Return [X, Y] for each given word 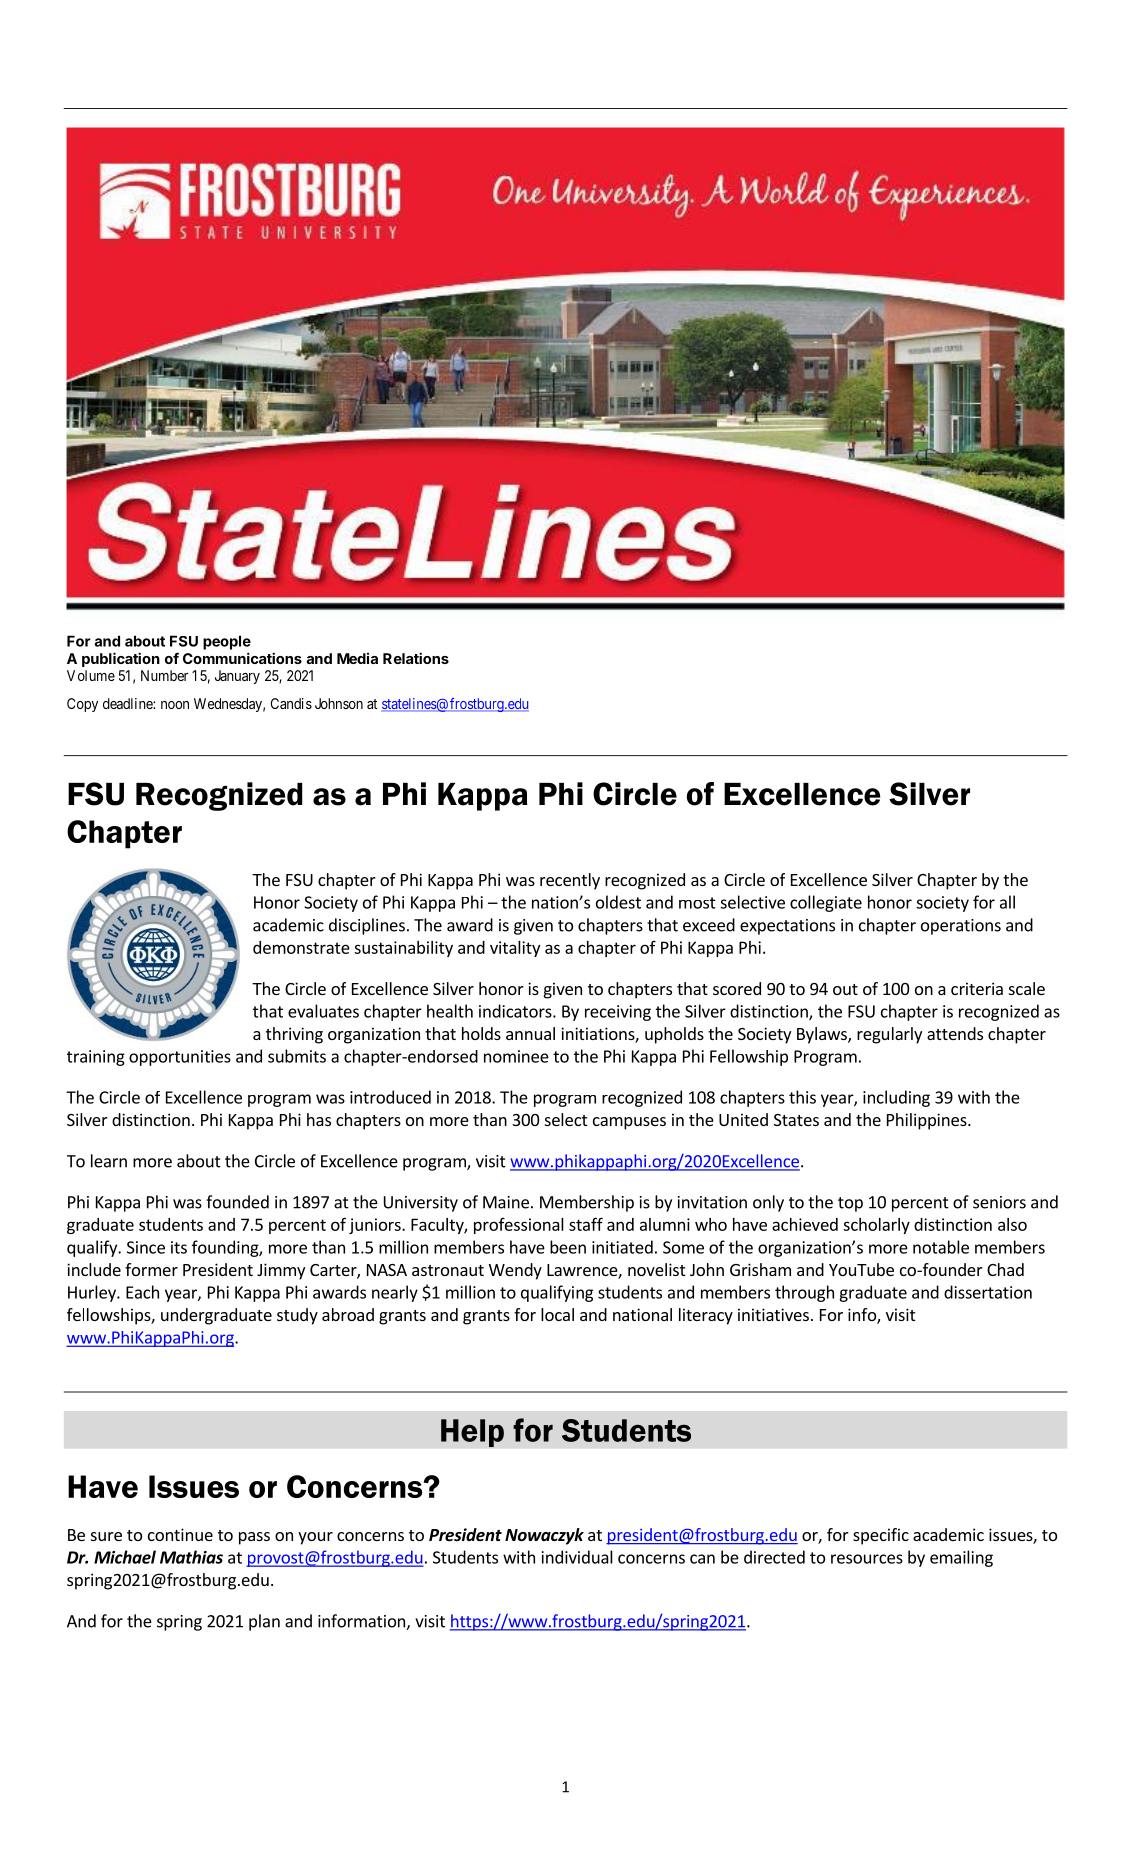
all [1007, 902]
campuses [629, 1123]
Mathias [191, 1557]
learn [109, 1161]
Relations [416, 658]
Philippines [928, 1121]
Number [164, 675]
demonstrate [301, 947]
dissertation [988, 1292]
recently [570, 881]
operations [961, 927]
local [557, 1314]
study [297, 1316]
